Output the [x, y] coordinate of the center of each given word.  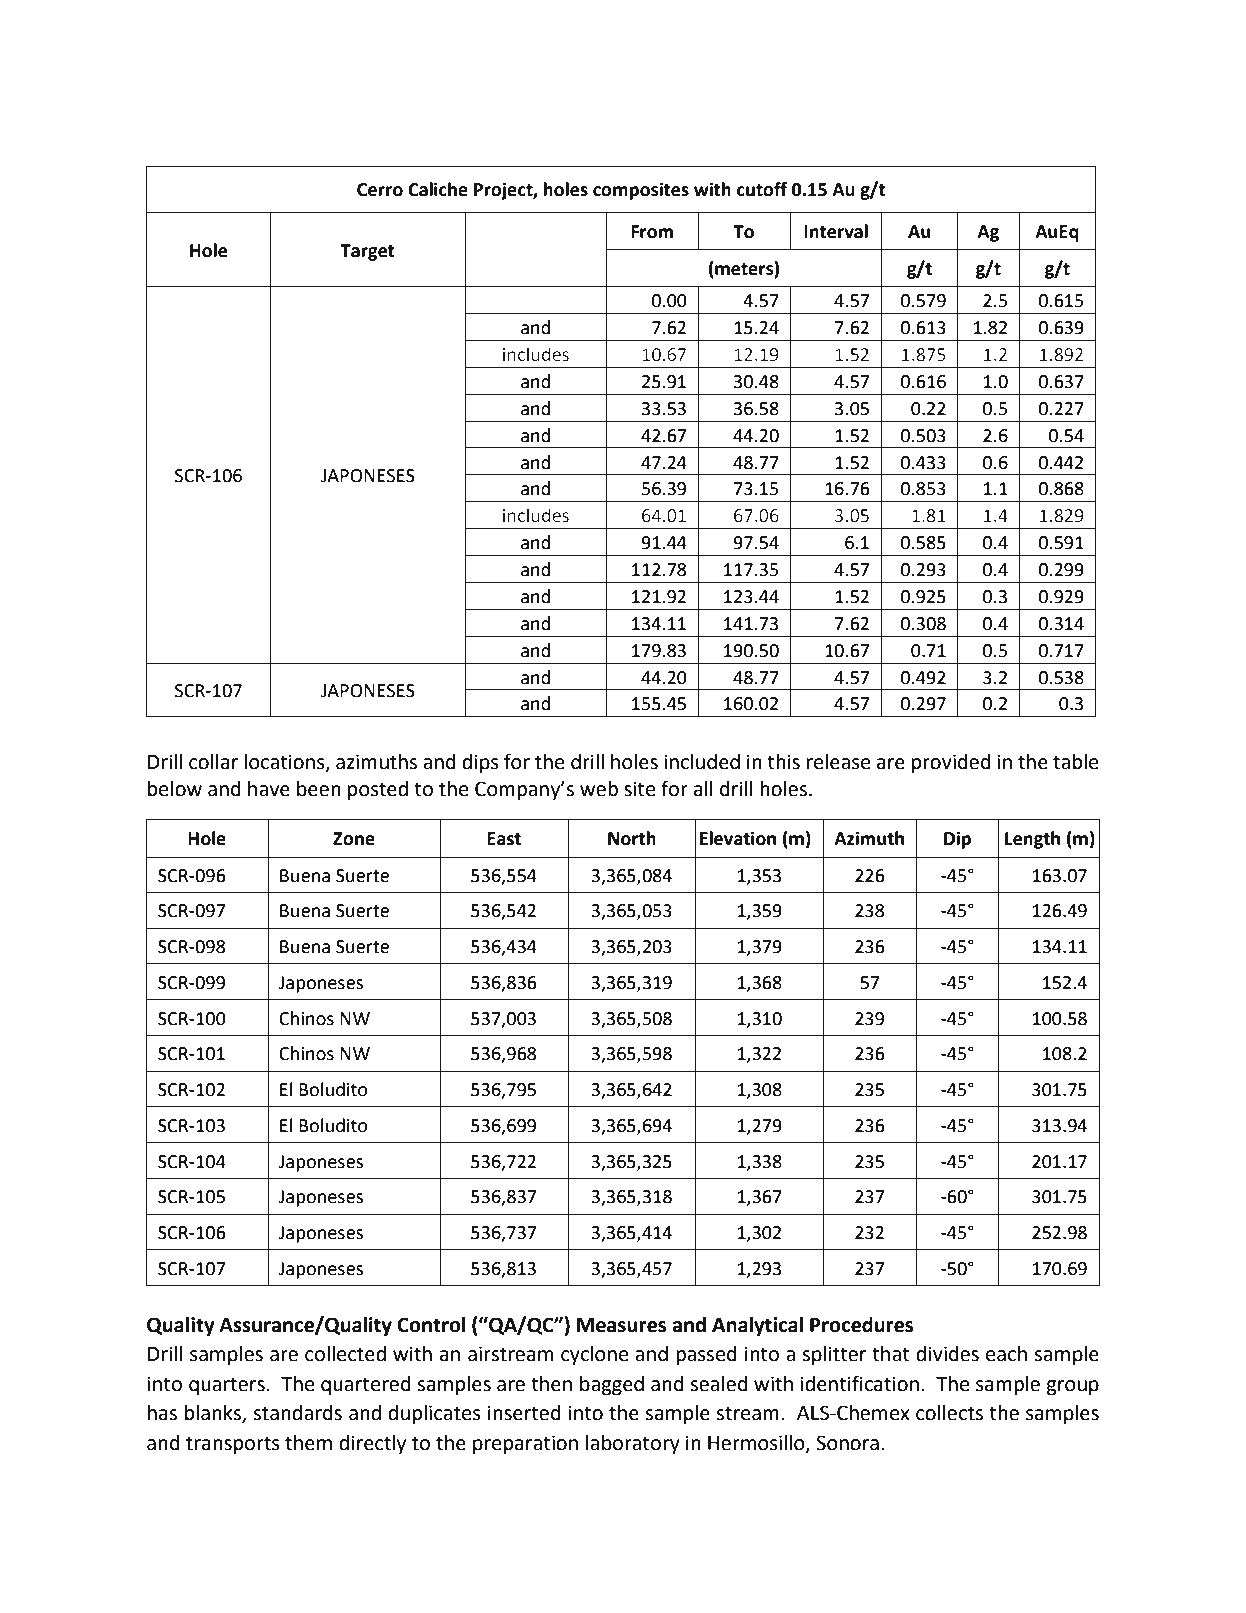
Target [367, 252]
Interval [836, 231]
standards [297, 1413]
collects [949, 1413]
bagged [612, 1386]
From [652, 232]
